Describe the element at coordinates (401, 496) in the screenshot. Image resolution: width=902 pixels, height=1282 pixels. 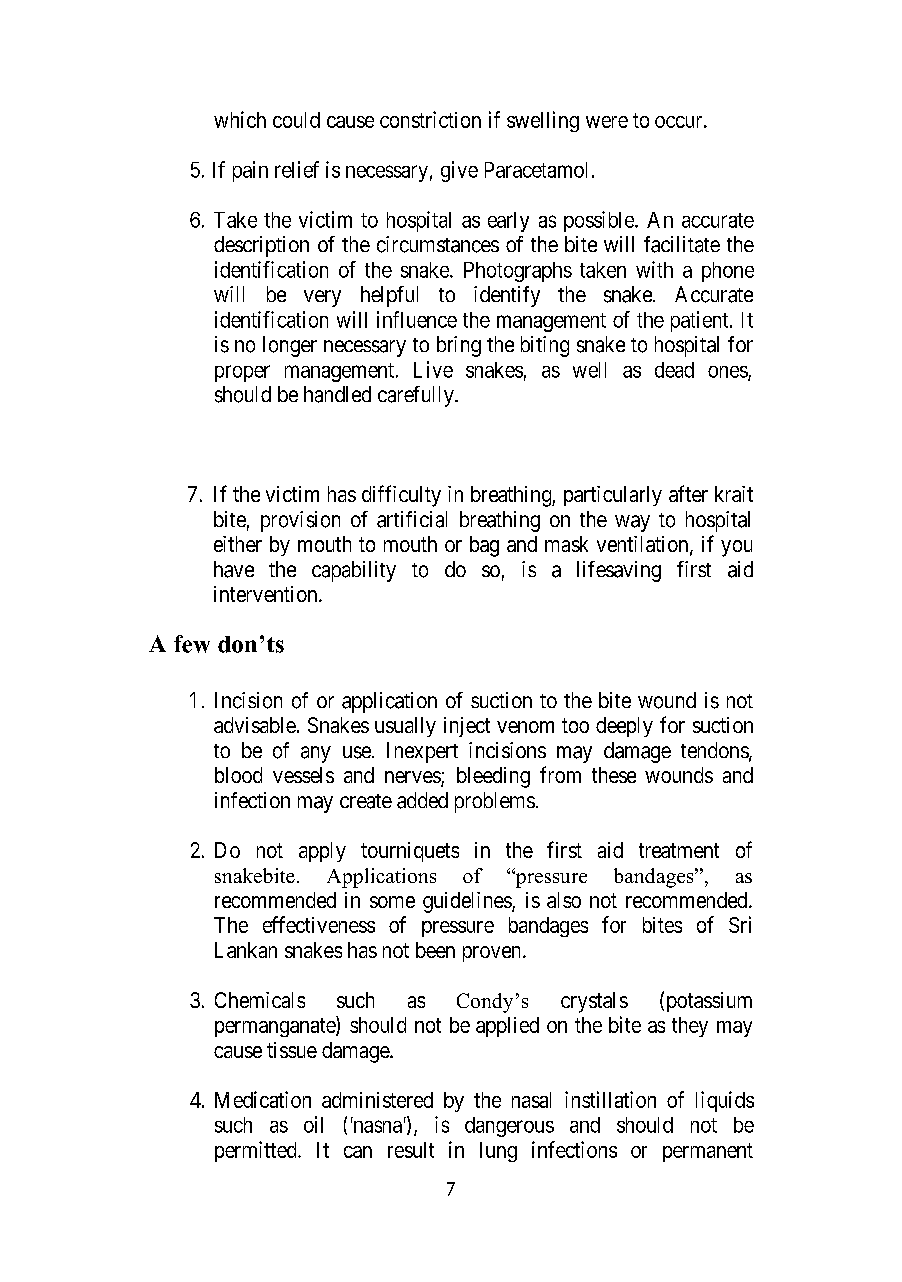
I see `difficulty` at that location.
